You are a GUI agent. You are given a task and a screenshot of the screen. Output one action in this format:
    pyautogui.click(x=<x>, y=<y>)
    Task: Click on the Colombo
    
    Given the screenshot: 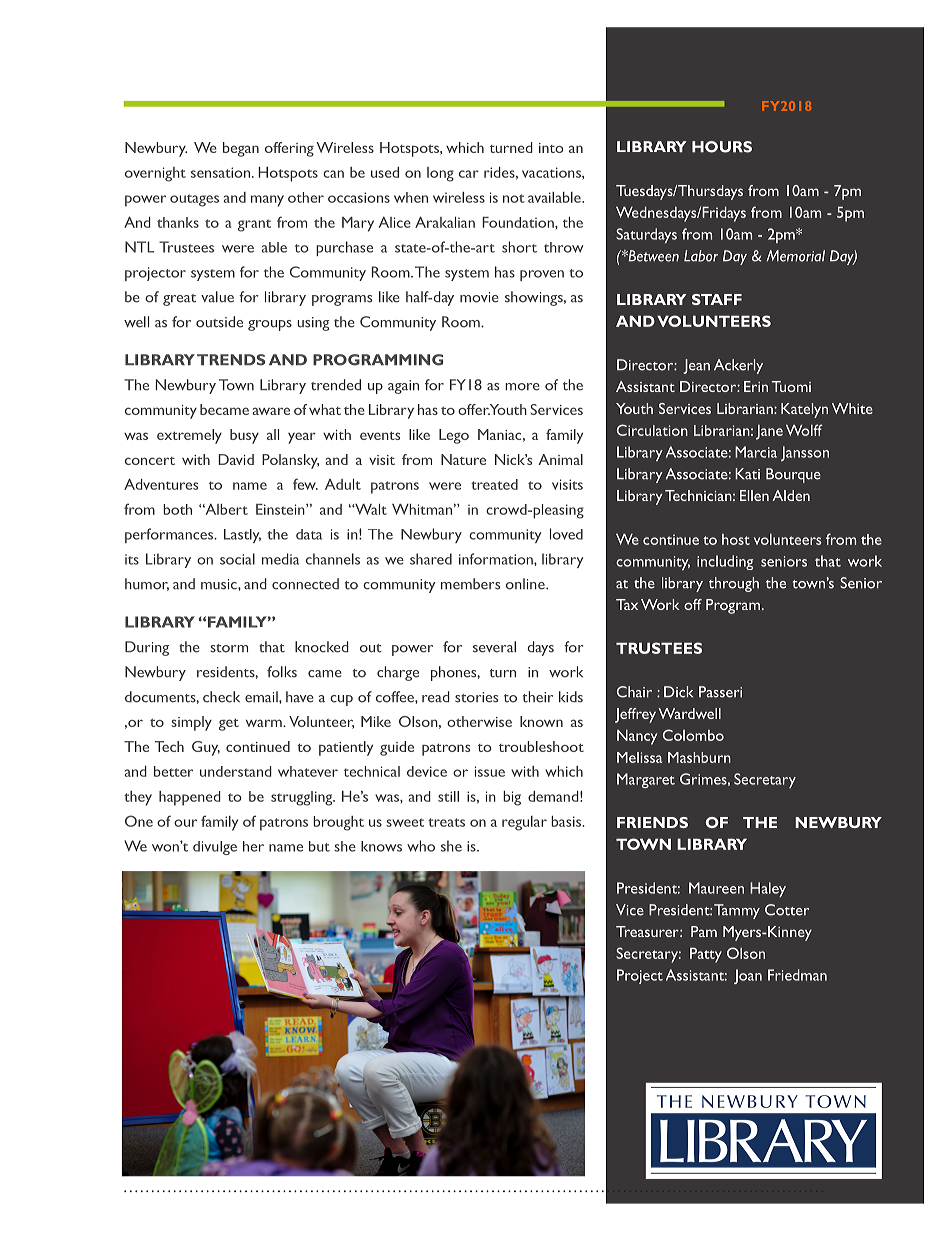 What is the action you would take?
    pyautogui.click(x=693, y=735)
